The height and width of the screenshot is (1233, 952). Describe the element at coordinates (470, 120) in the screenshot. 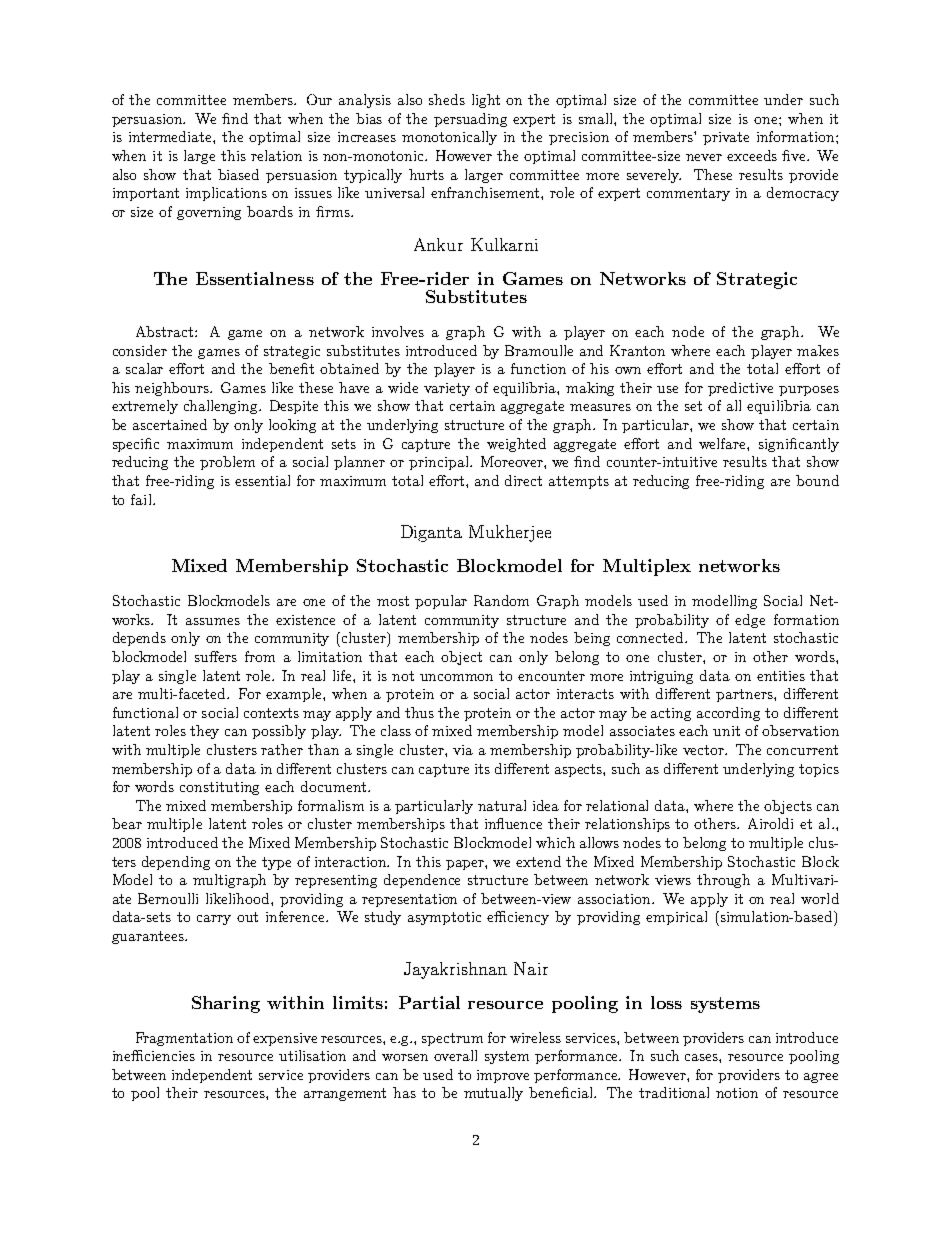

I see `persuading` at that location.
